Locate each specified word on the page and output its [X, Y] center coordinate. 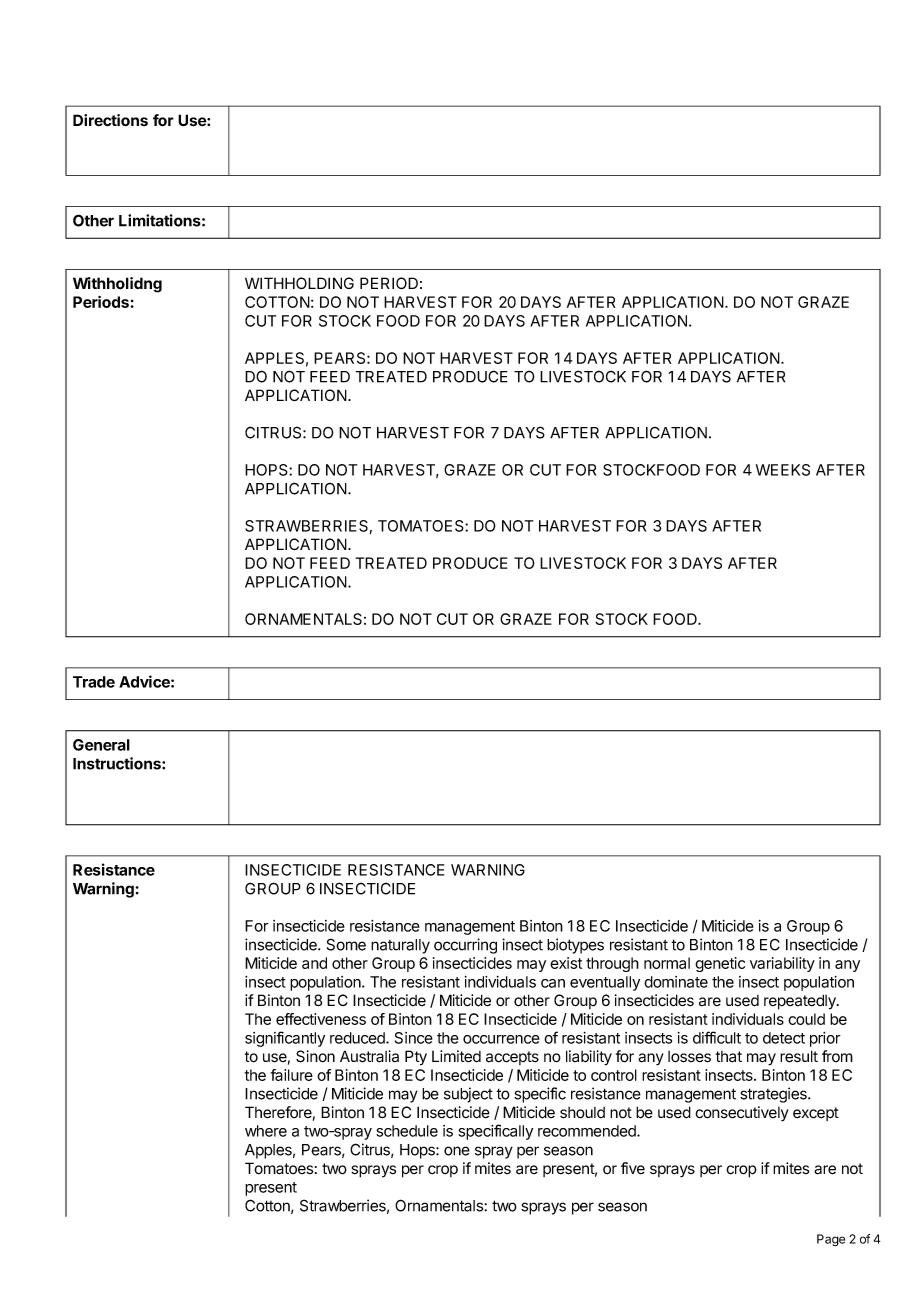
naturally [400, 946]
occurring [465, 946]
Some [346, 944]
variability [782, 964]
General [101, 745]
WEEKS [783, 470]
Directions [110, 120]
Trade [94, 682]
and [314, 963]
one [457, 1151]
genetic [720, 964]
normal [667, 963]
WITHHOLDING [299, 283]
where [266, 1131]
